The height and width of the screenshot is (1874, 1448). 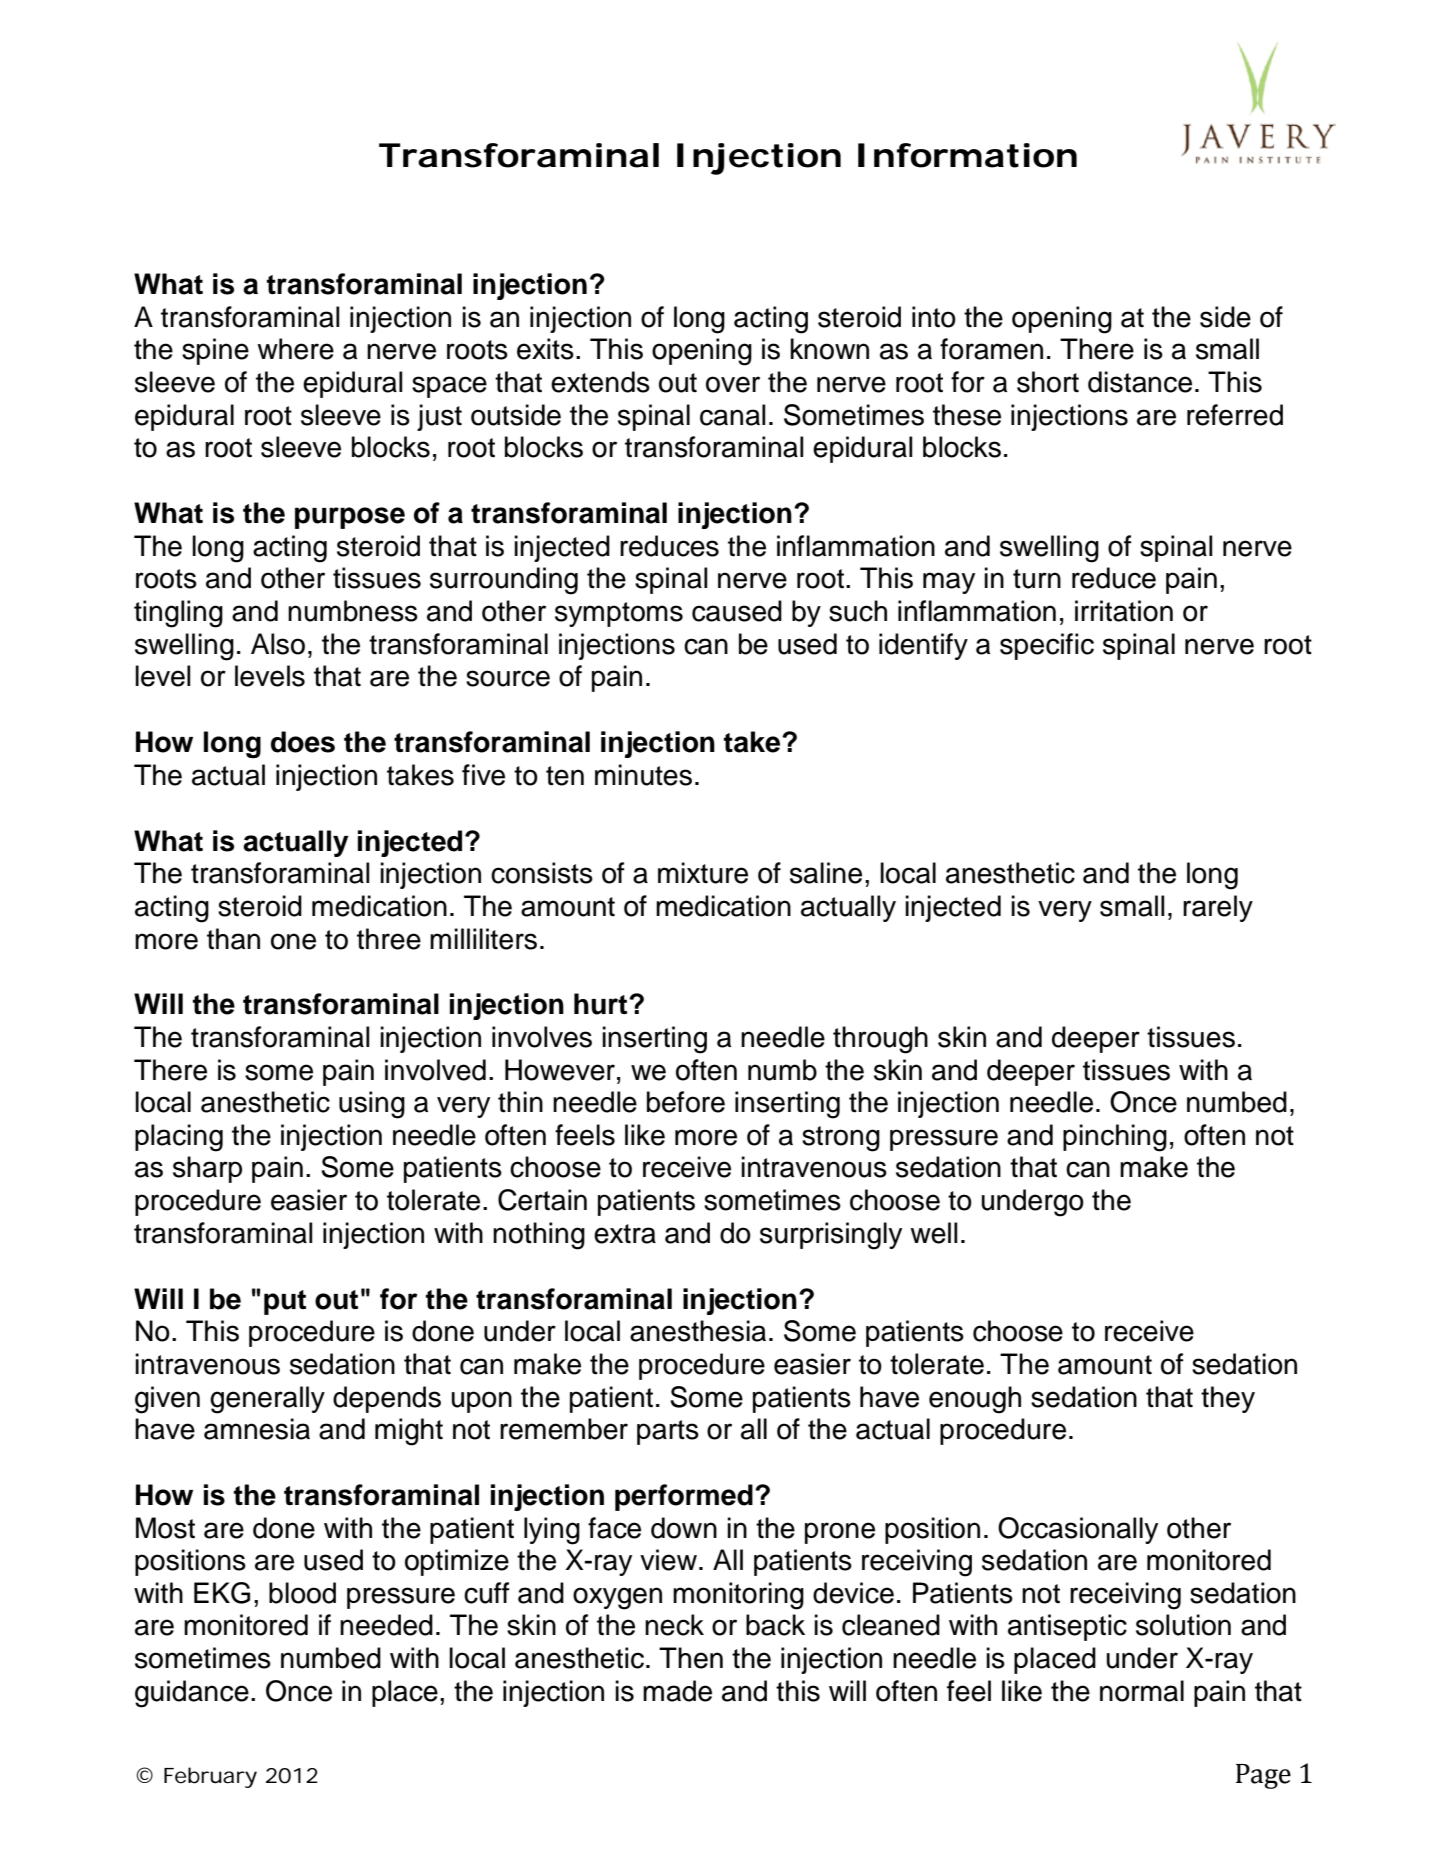 What do you see at coordinates (210, 1777) in the screenshot?
I see `February` at bounding box center [210, 1777].
